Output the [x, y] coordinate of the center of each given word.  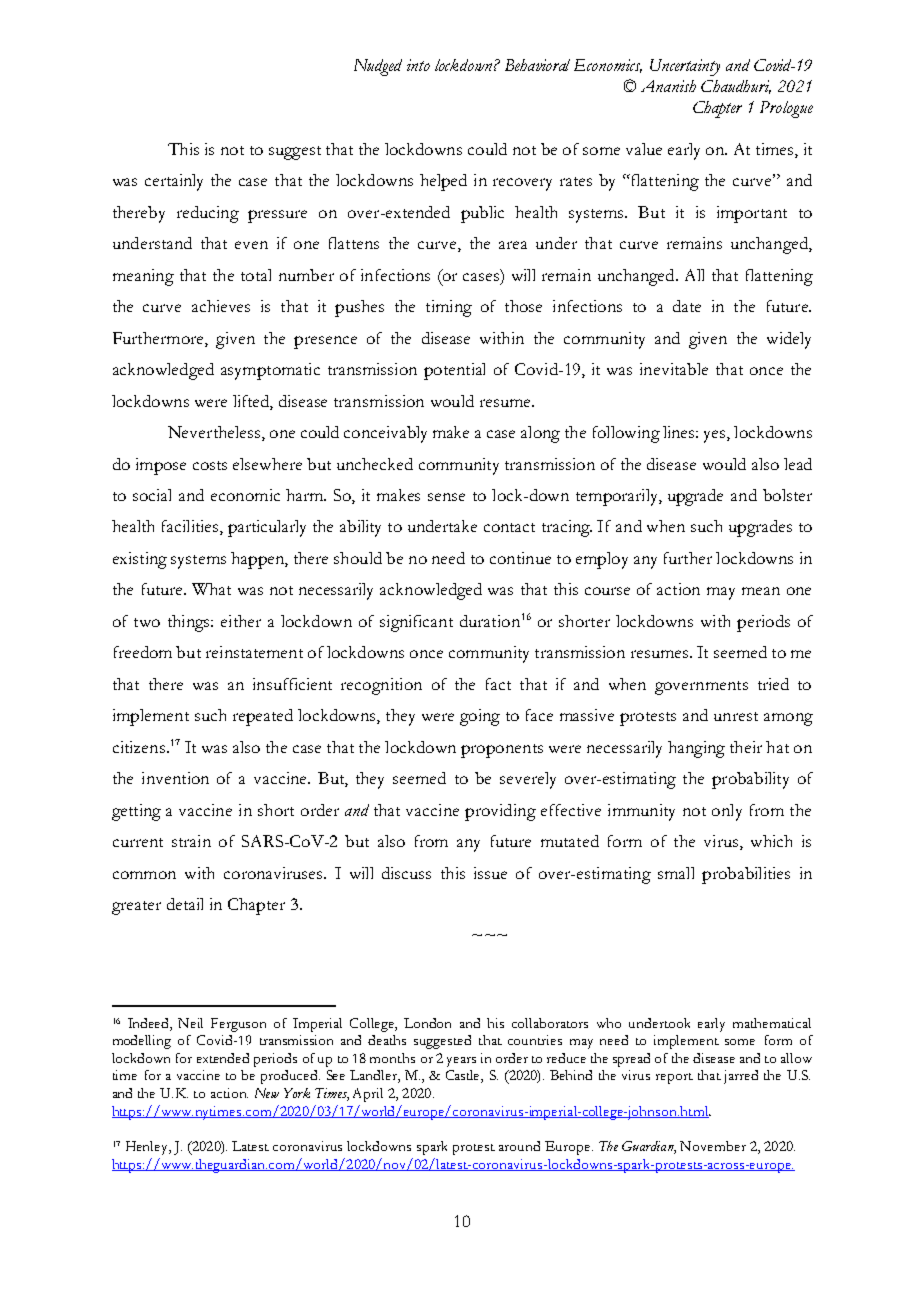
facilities [191, 527]
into [418, 65]
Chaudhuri [736, 87]
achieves [221, 306]
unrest [736, 716]
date [687, 306]
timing [449, 308]
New [267, 1093]
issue [490, 873]
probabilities [746, 875]
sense [446, 497]
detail [185, 904]
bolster [787, 495]
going [480, 717]
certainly [174, 182]
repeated [263, 717]
